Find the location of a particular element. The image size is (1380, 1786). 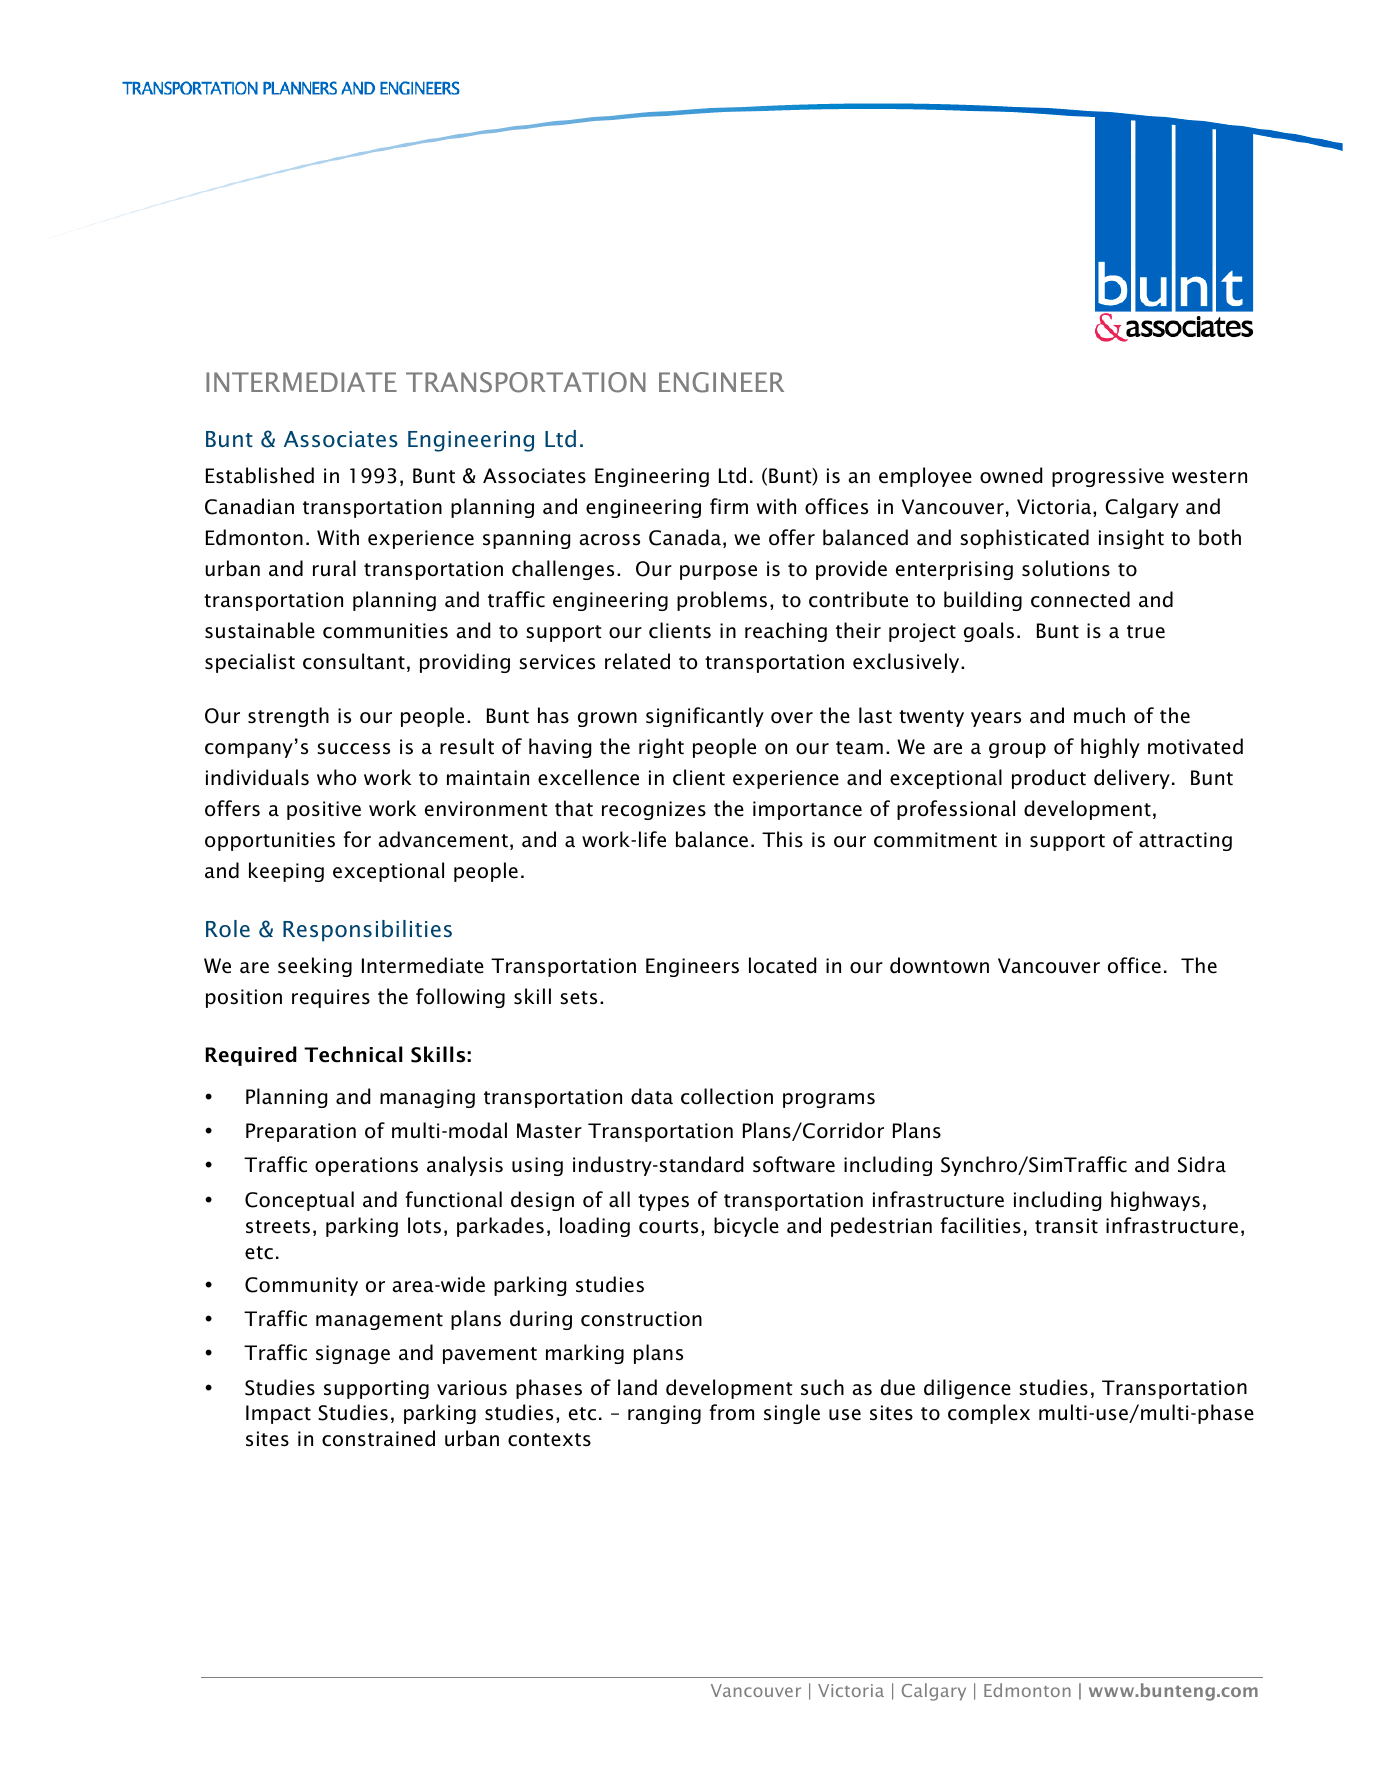

located is located at coordinates (782, 965).
